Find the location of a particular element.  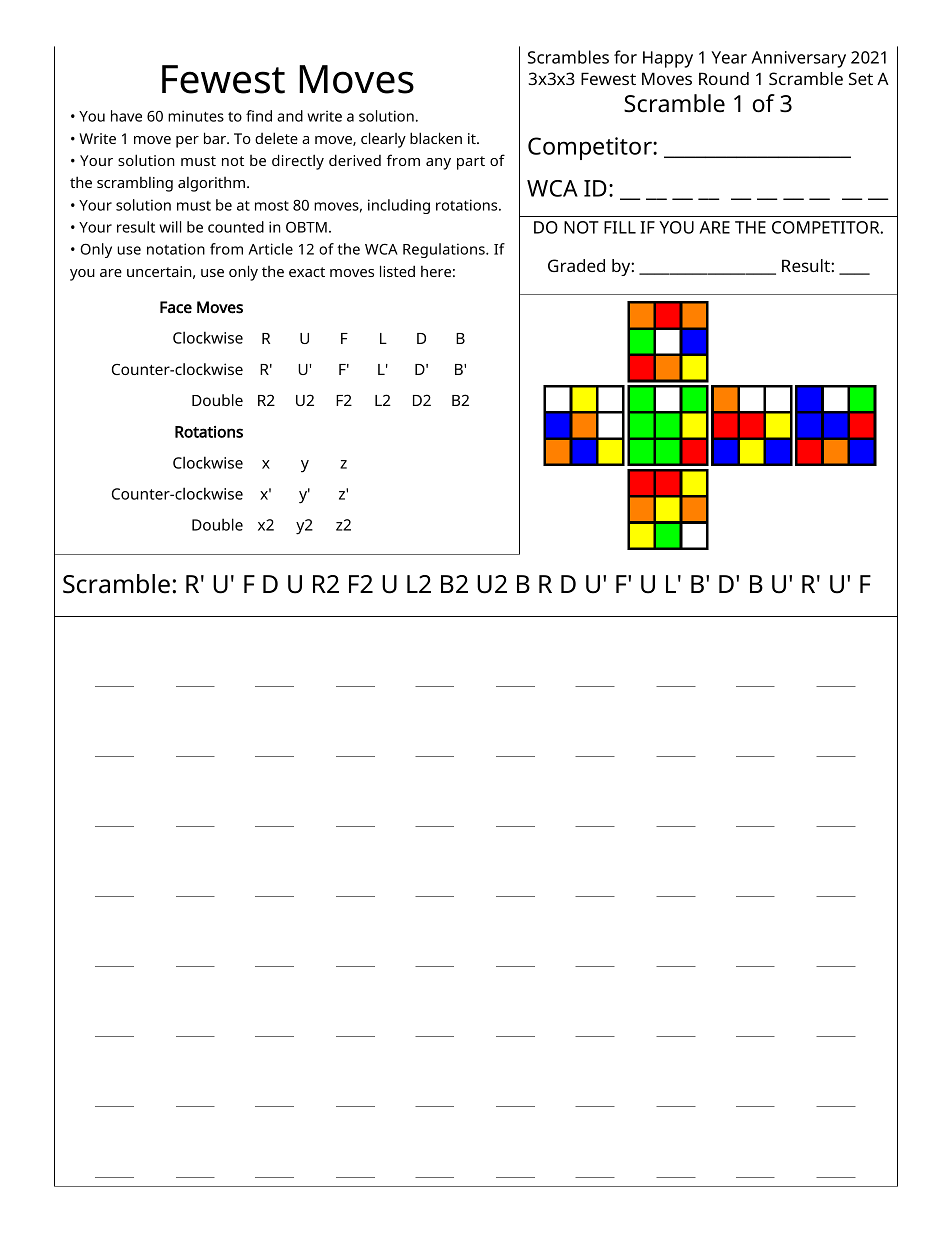

for is located at coordinates (625, 57).
